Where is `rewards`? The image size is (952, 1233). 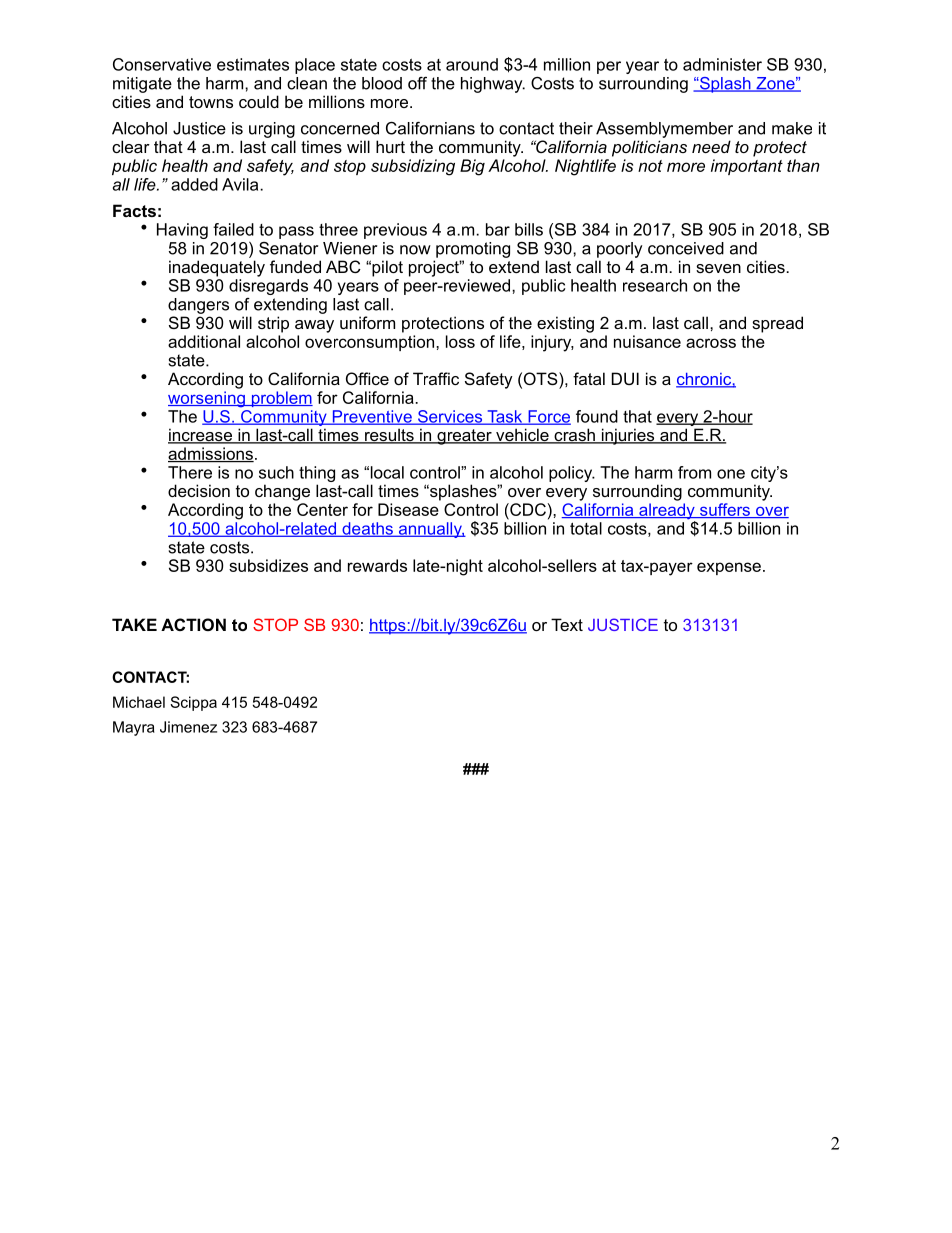
rewards is located at coordinates (377, 565).
